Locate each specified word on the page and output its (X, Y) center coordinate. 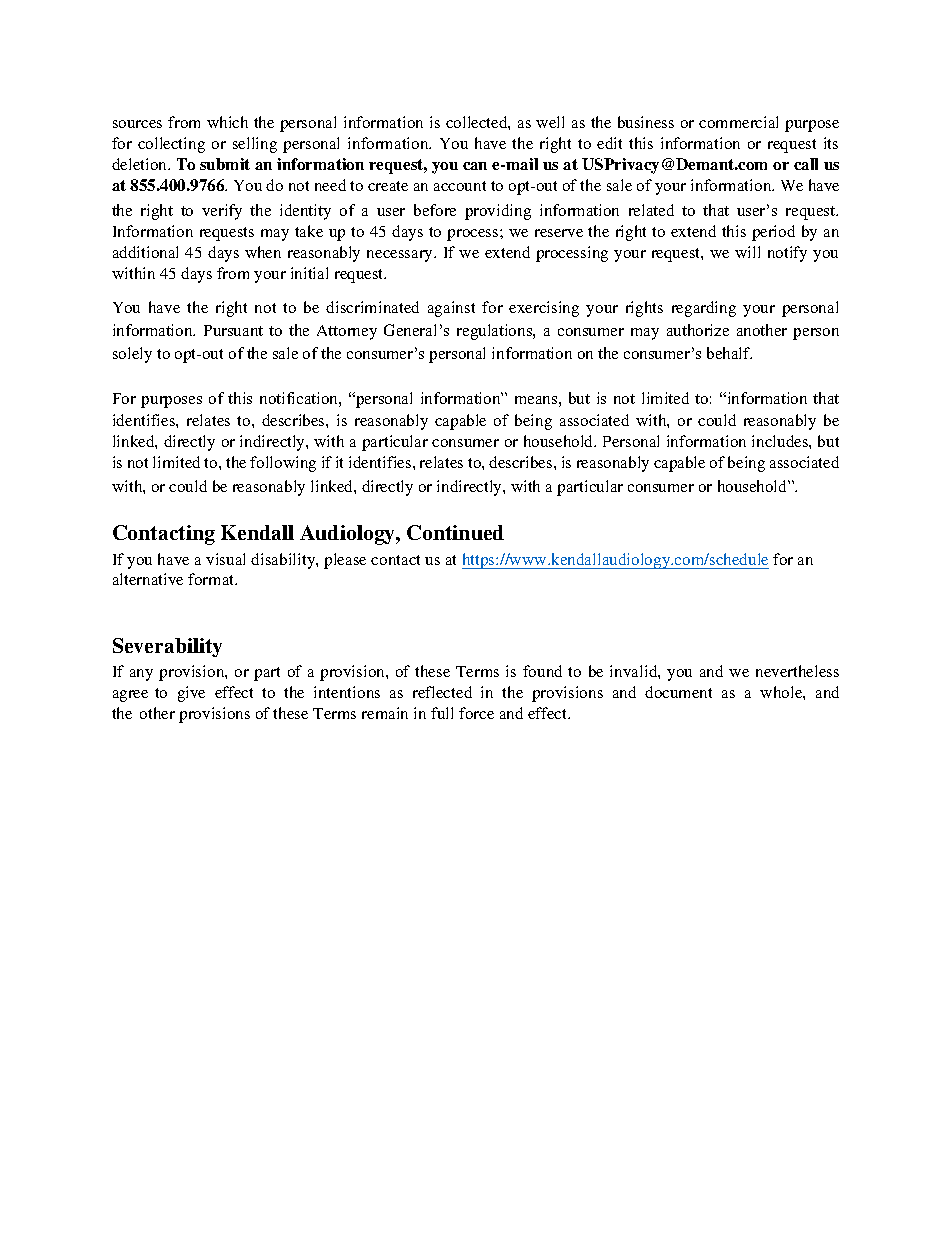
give (191, 694)
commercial (738, 122)
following (283, 464)
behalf (729, 353)
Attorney (347, 332)
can (475, 166)
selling (255, 145)
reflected (442, 692)
